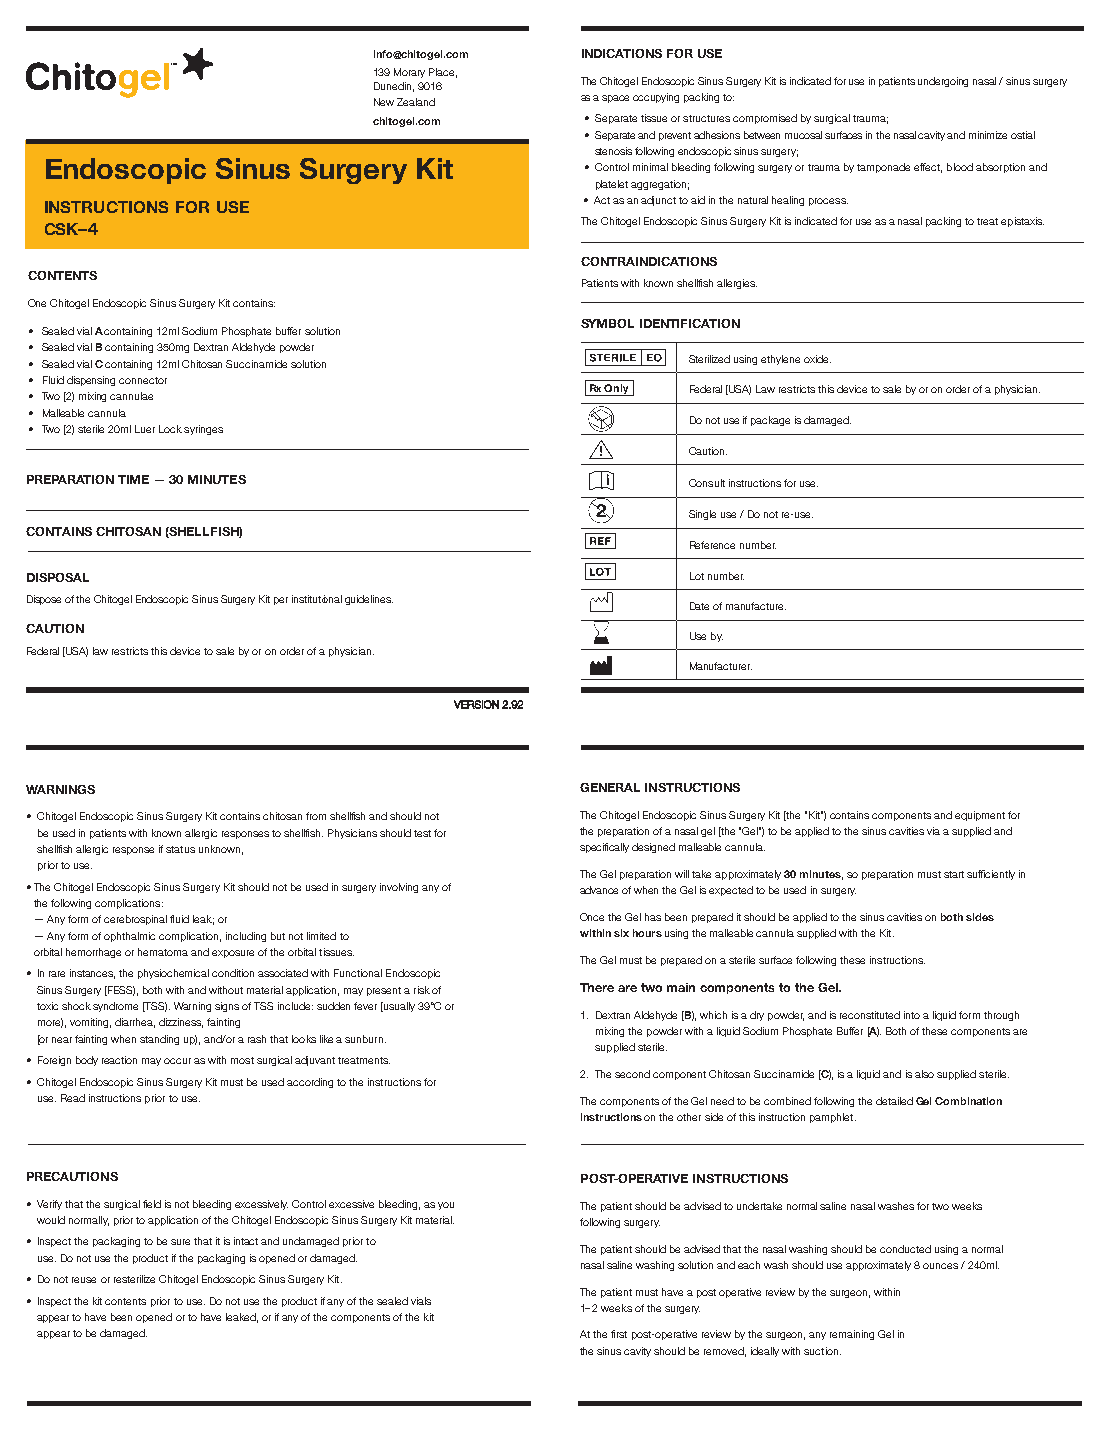 This page has width=1110, height=1436. I want to click on reuse, so click(84, 1280).
